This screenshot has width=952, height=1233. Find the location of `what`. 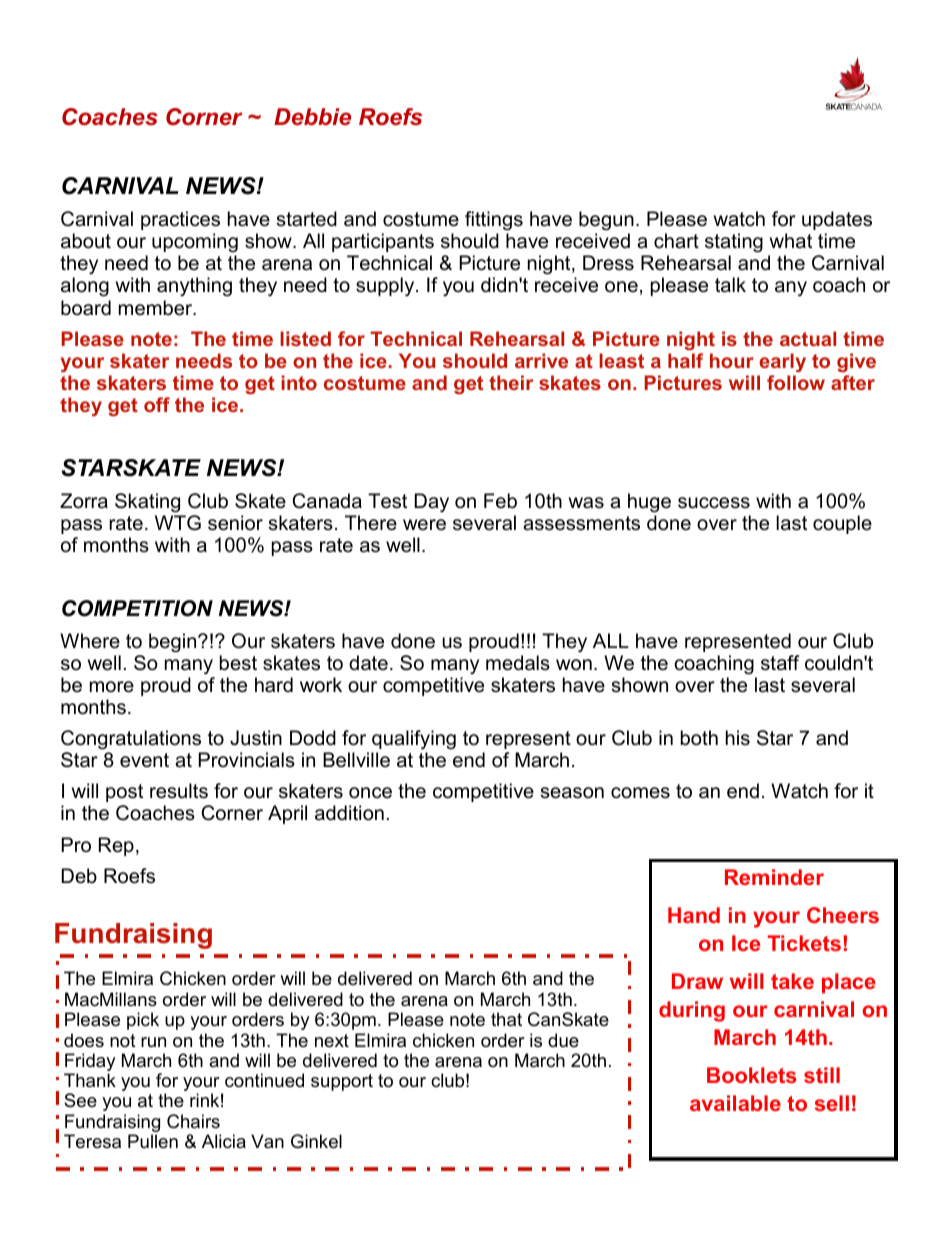

what is located at coordinates (791, 241).
